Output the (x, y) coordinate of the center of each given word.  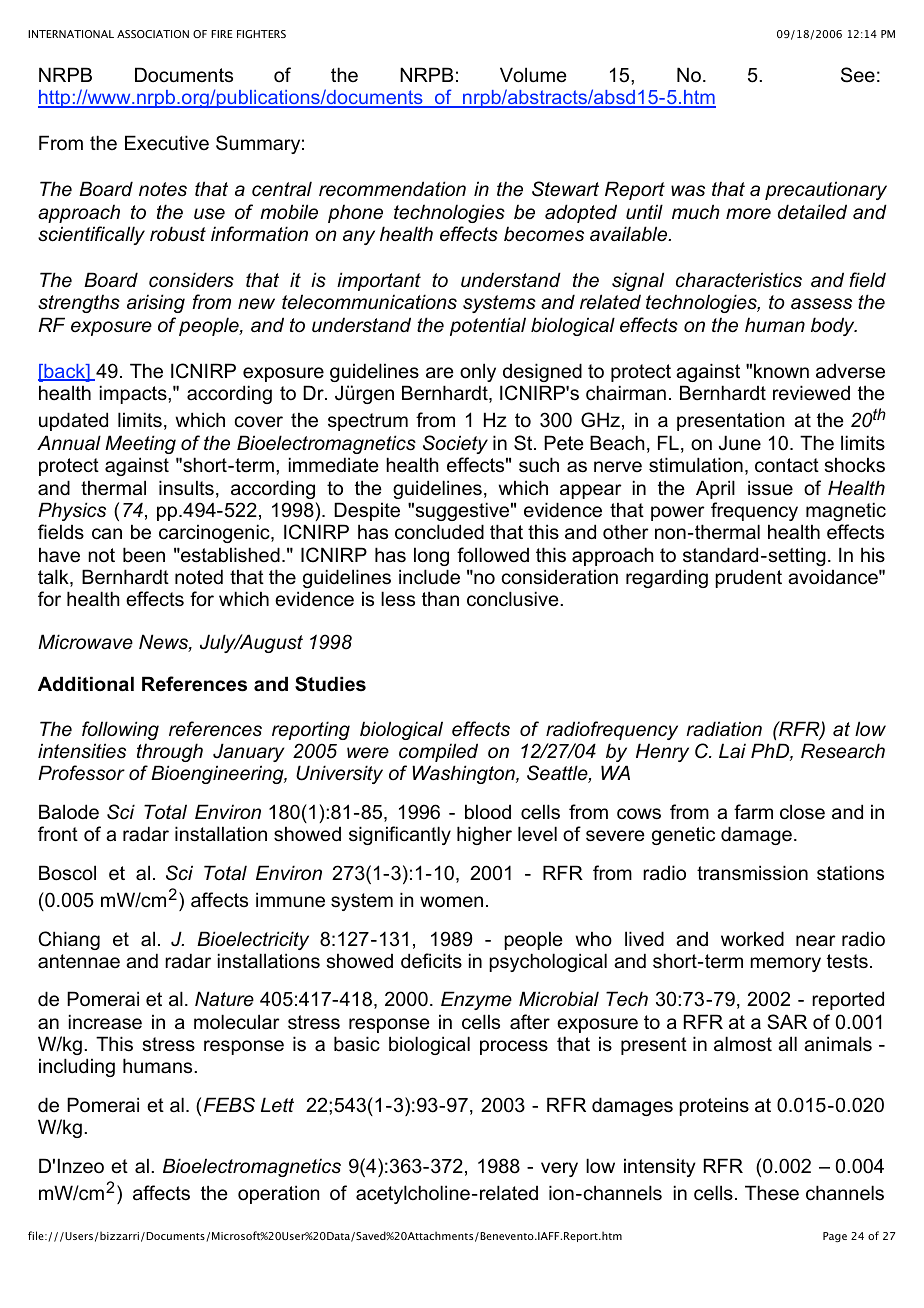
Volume (533, 75)
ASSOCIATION (153, 34)
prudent (748, 579)
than (440, 599)
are (440, 373)
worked (752, 939)
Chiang (69, 940)
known (781, 371)
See (858, 75)
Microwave (85, 642)
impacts (134, 394)
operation (278, 1194)
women (451, 902)
